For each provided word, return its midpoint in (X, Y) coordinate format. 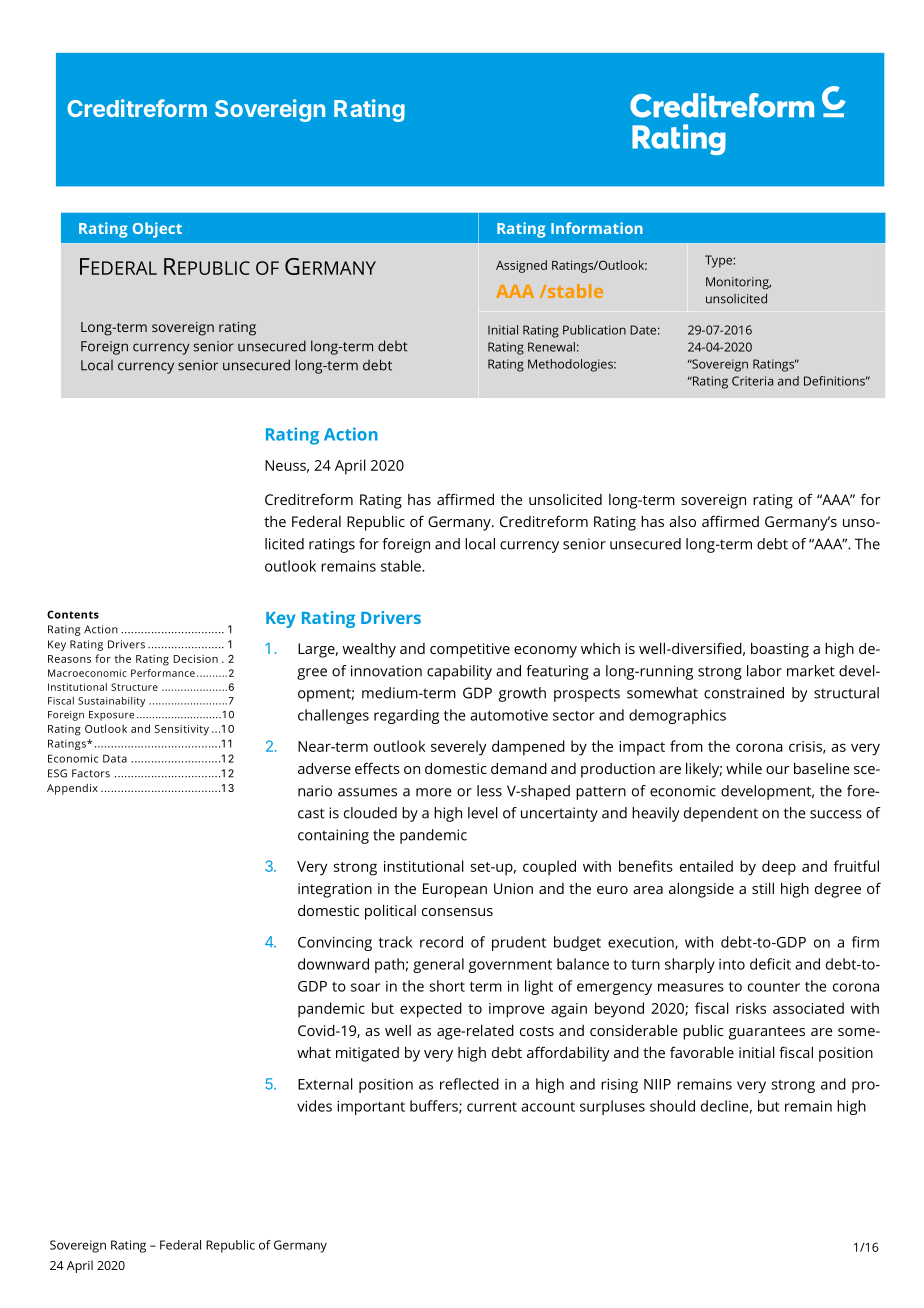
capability (459, 672)
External (325, 1084)
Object (157, 230)
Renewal (551, 347)
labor (764, 671)
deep (779, 868)
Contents (73, 614)
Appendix (72, 789)
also (682, 521)
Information (597, 228)
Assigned (521, 266)
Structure (134, 687)
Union (513, 888)
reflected (469, 1084)
